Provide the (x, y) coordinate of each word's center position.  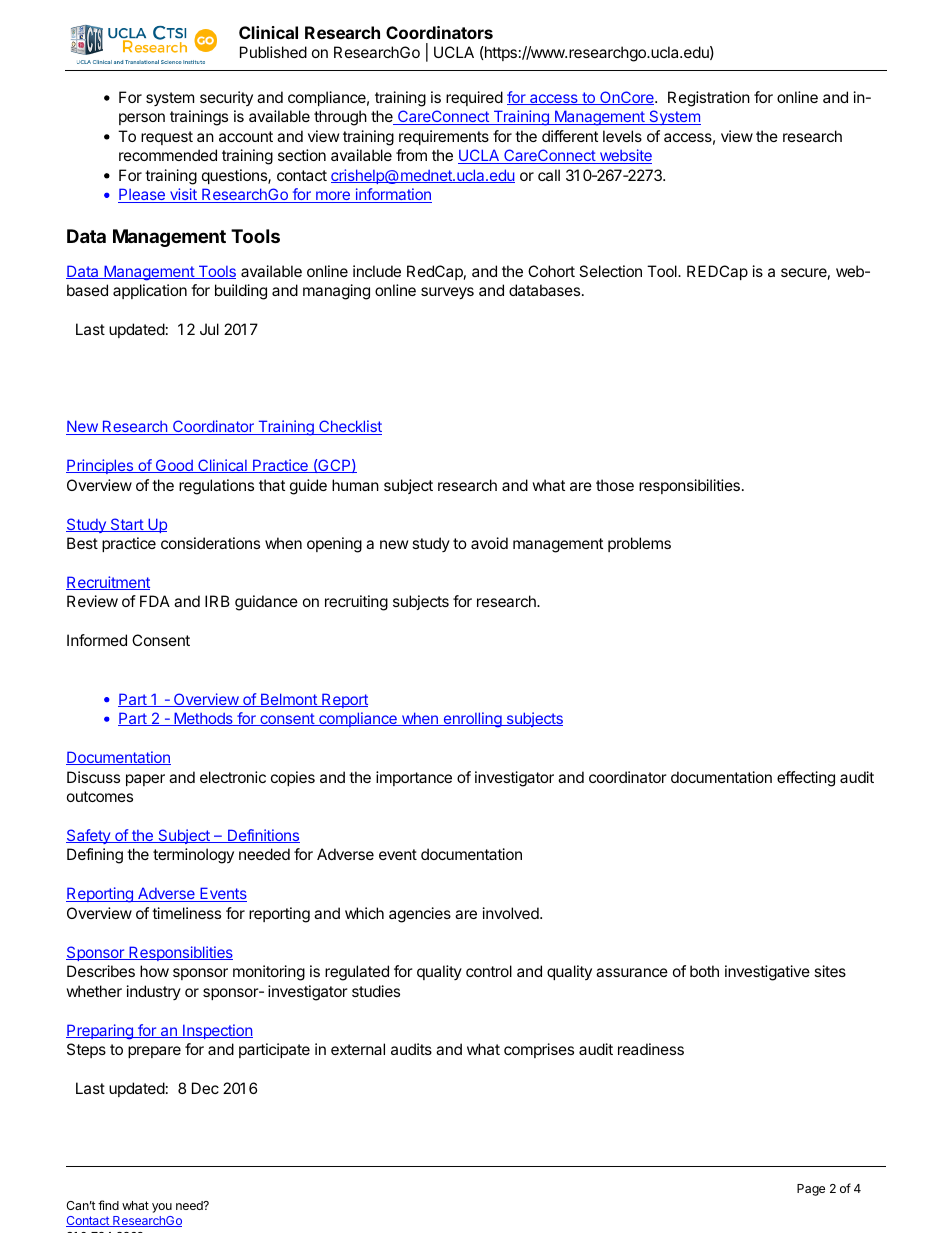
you (162, 1208)
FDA (155, 601)
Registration (709, 99)
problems (639, 544)
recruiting (356, 603)
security (226, 98)
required (474, 98)
